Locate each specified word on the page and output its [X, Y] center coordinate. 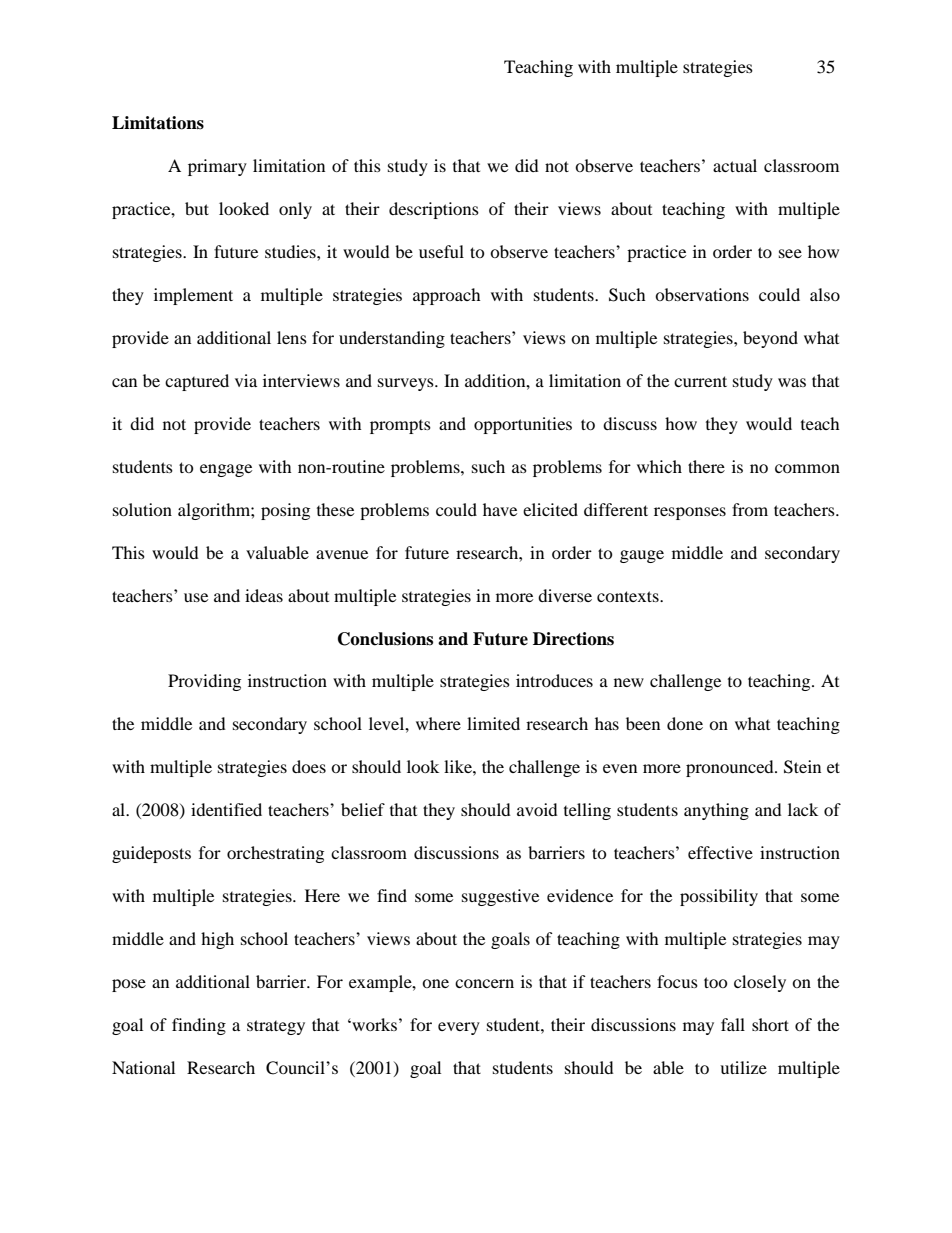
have [500, 509]
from [750, 509]
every [459, 1028]
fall [733, 1024]
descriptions [434, 210]
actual [735, 165]
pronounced [731, 768]
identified [226, 809]
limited [493, 723]
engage [226, 470]
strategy [276, 1027]
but [197, 208]
